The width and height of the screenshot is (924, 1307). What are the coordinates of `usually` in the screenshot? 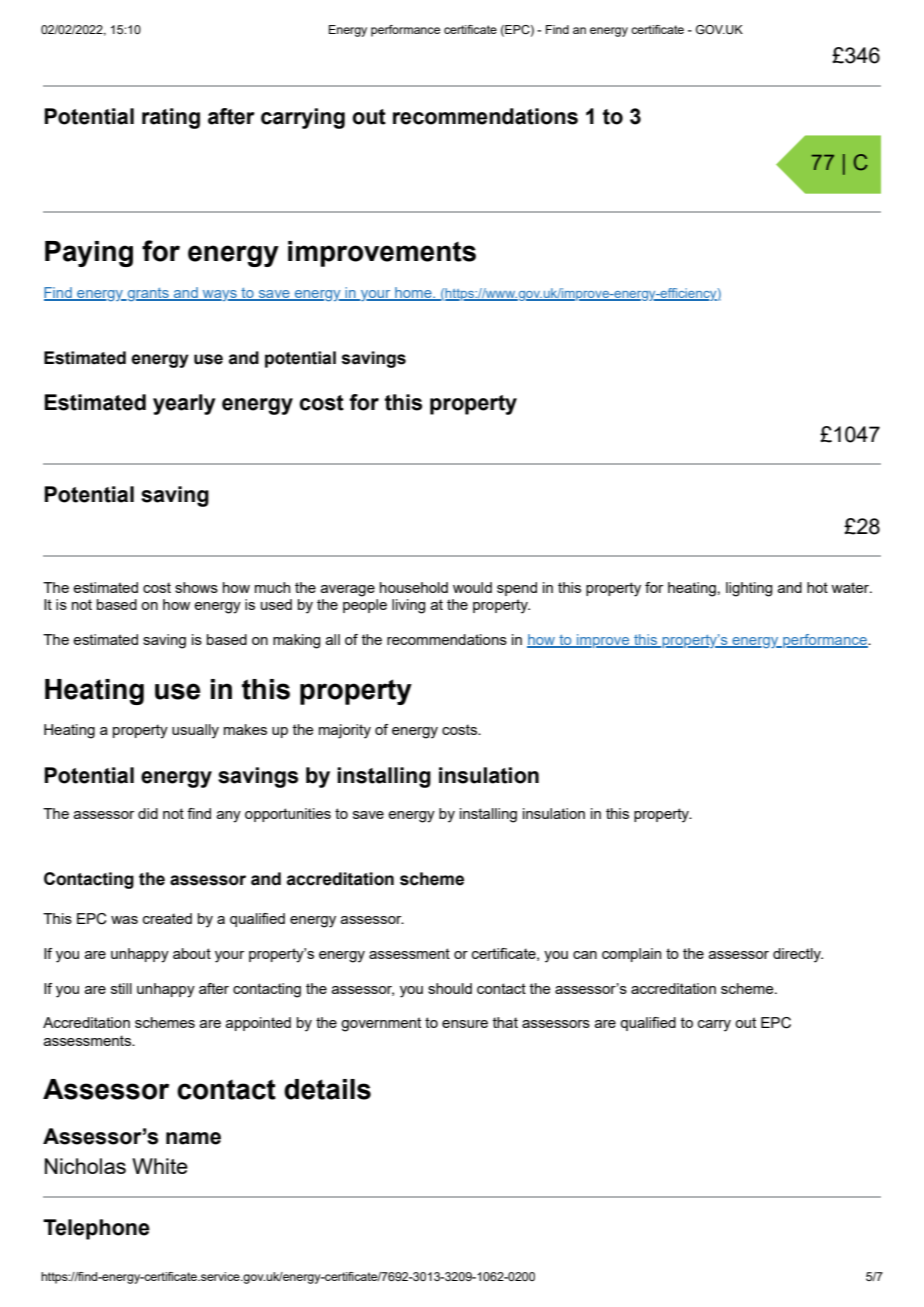 It's located at (195, 731).
